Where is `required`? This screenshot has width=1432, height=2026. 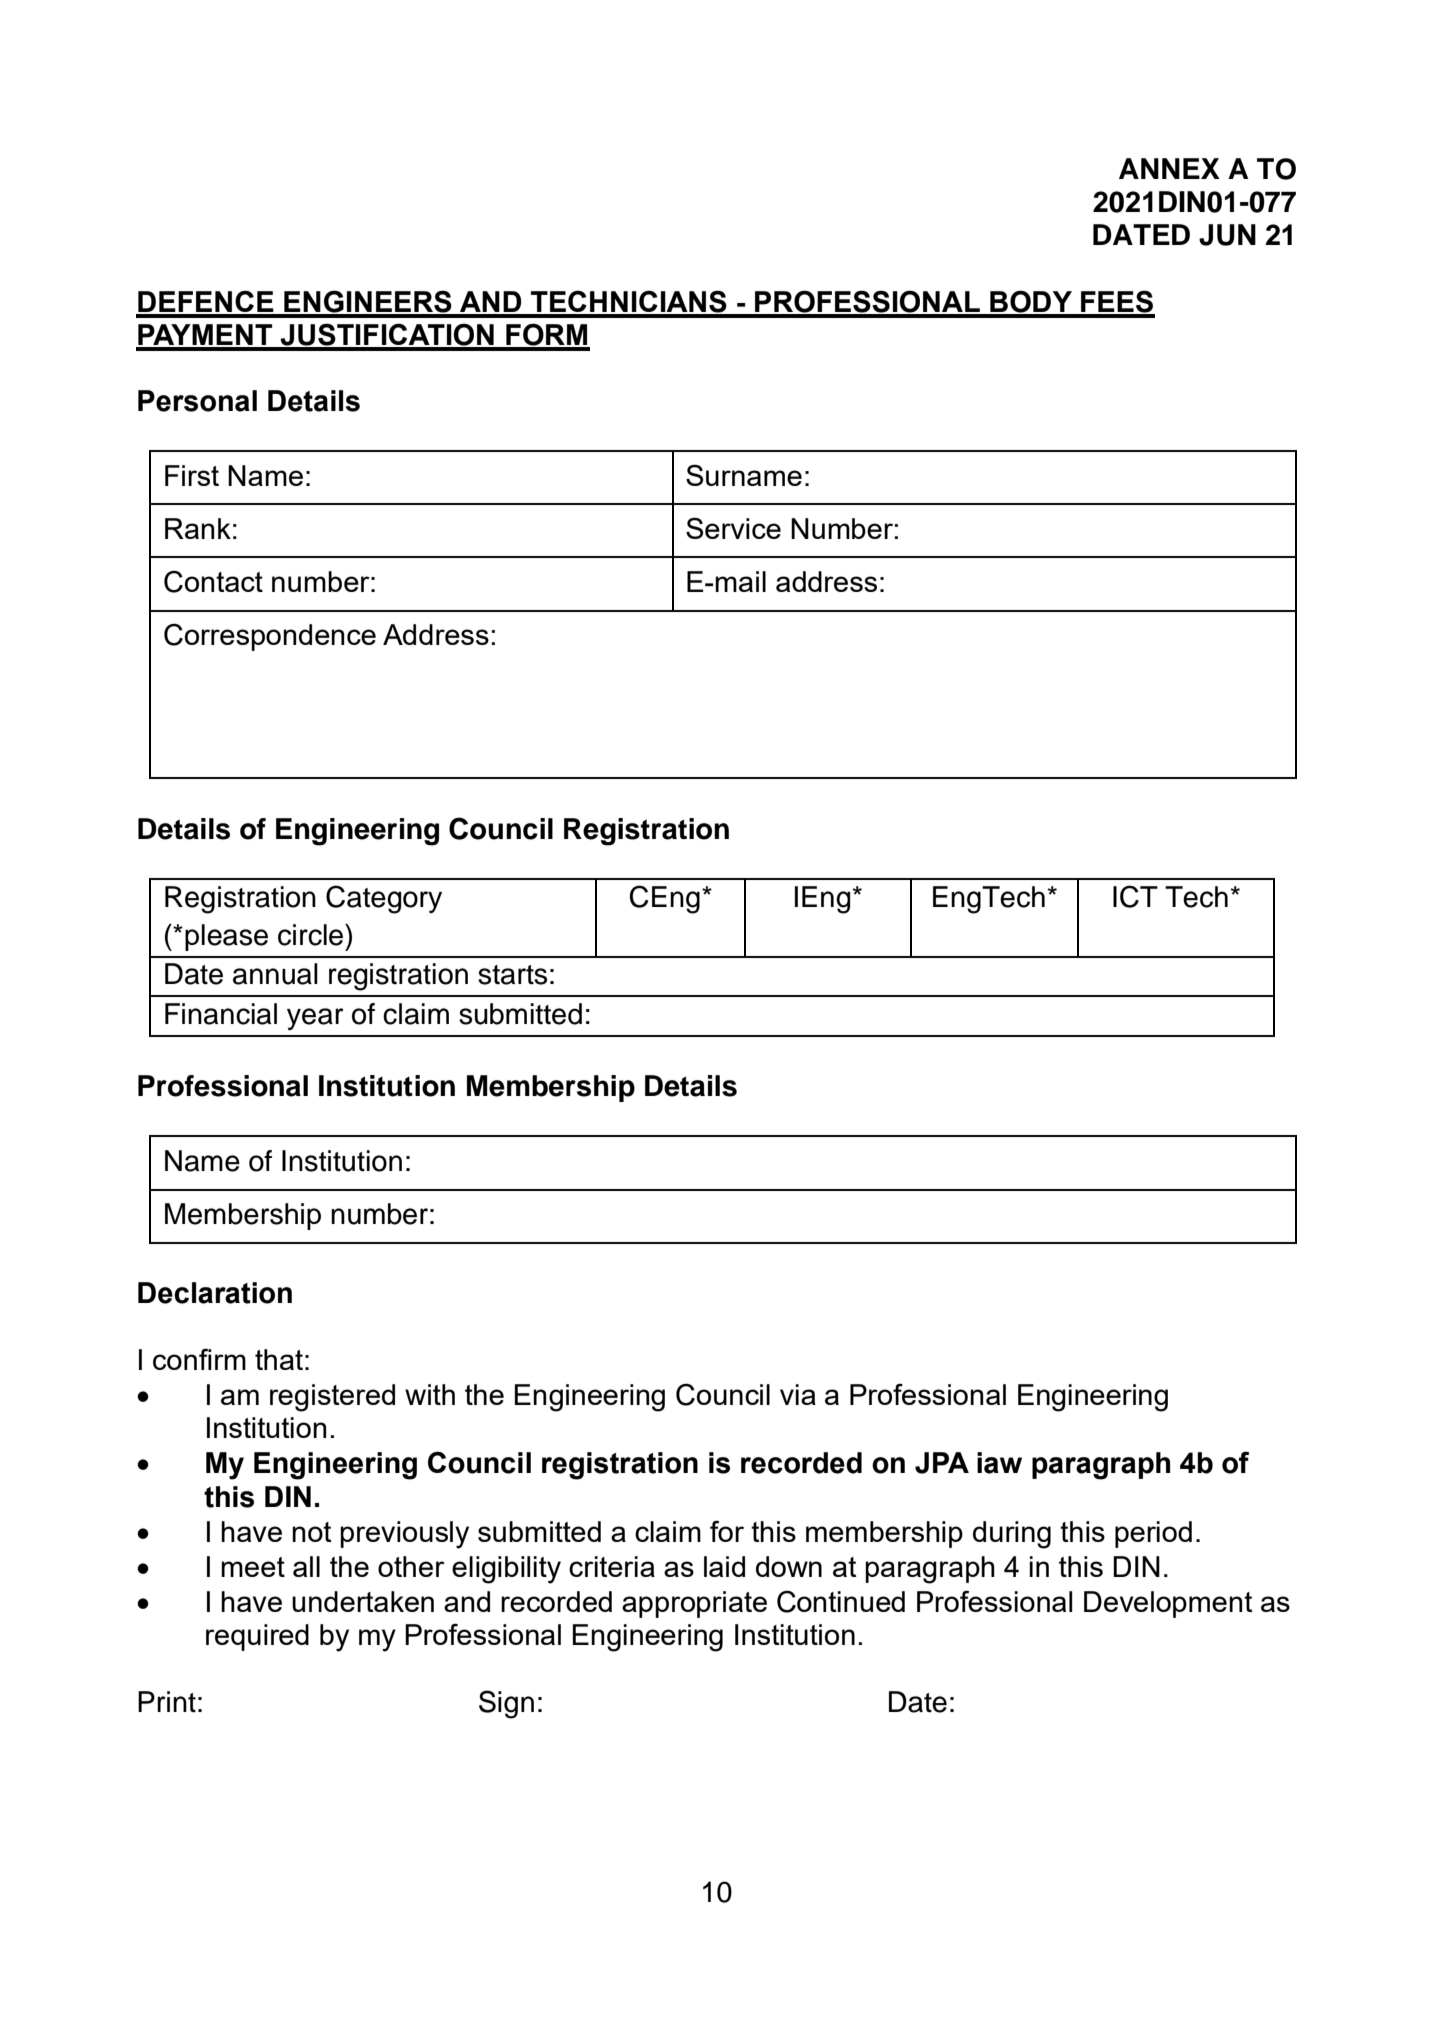 required is located at coordinates (257, 1637).
